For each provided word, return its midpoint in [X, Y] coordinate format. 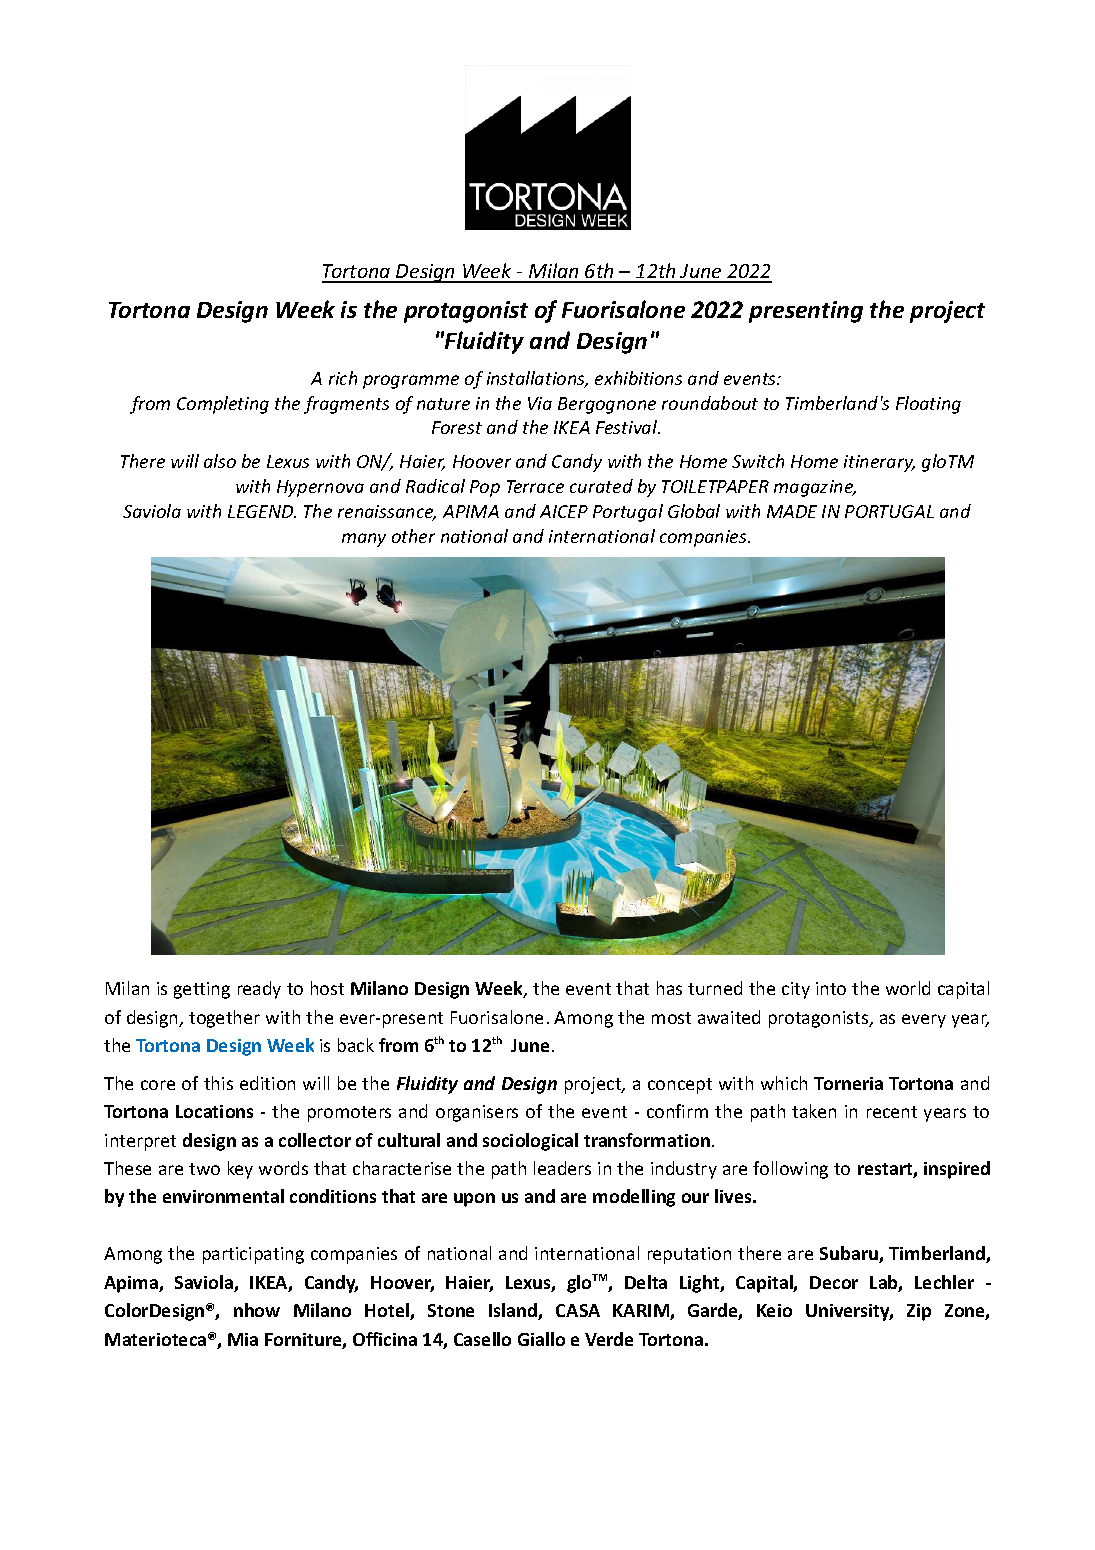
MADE [792, 511]
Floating [928, 405]
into [831, 988]
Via [540, 403]
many [364, 540]
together [224, 1019]
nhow [257, 1310]
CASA [578, 1310]
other [413, 536]
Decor [834, 1282]
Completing [223, 405]
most [671, 1018]
